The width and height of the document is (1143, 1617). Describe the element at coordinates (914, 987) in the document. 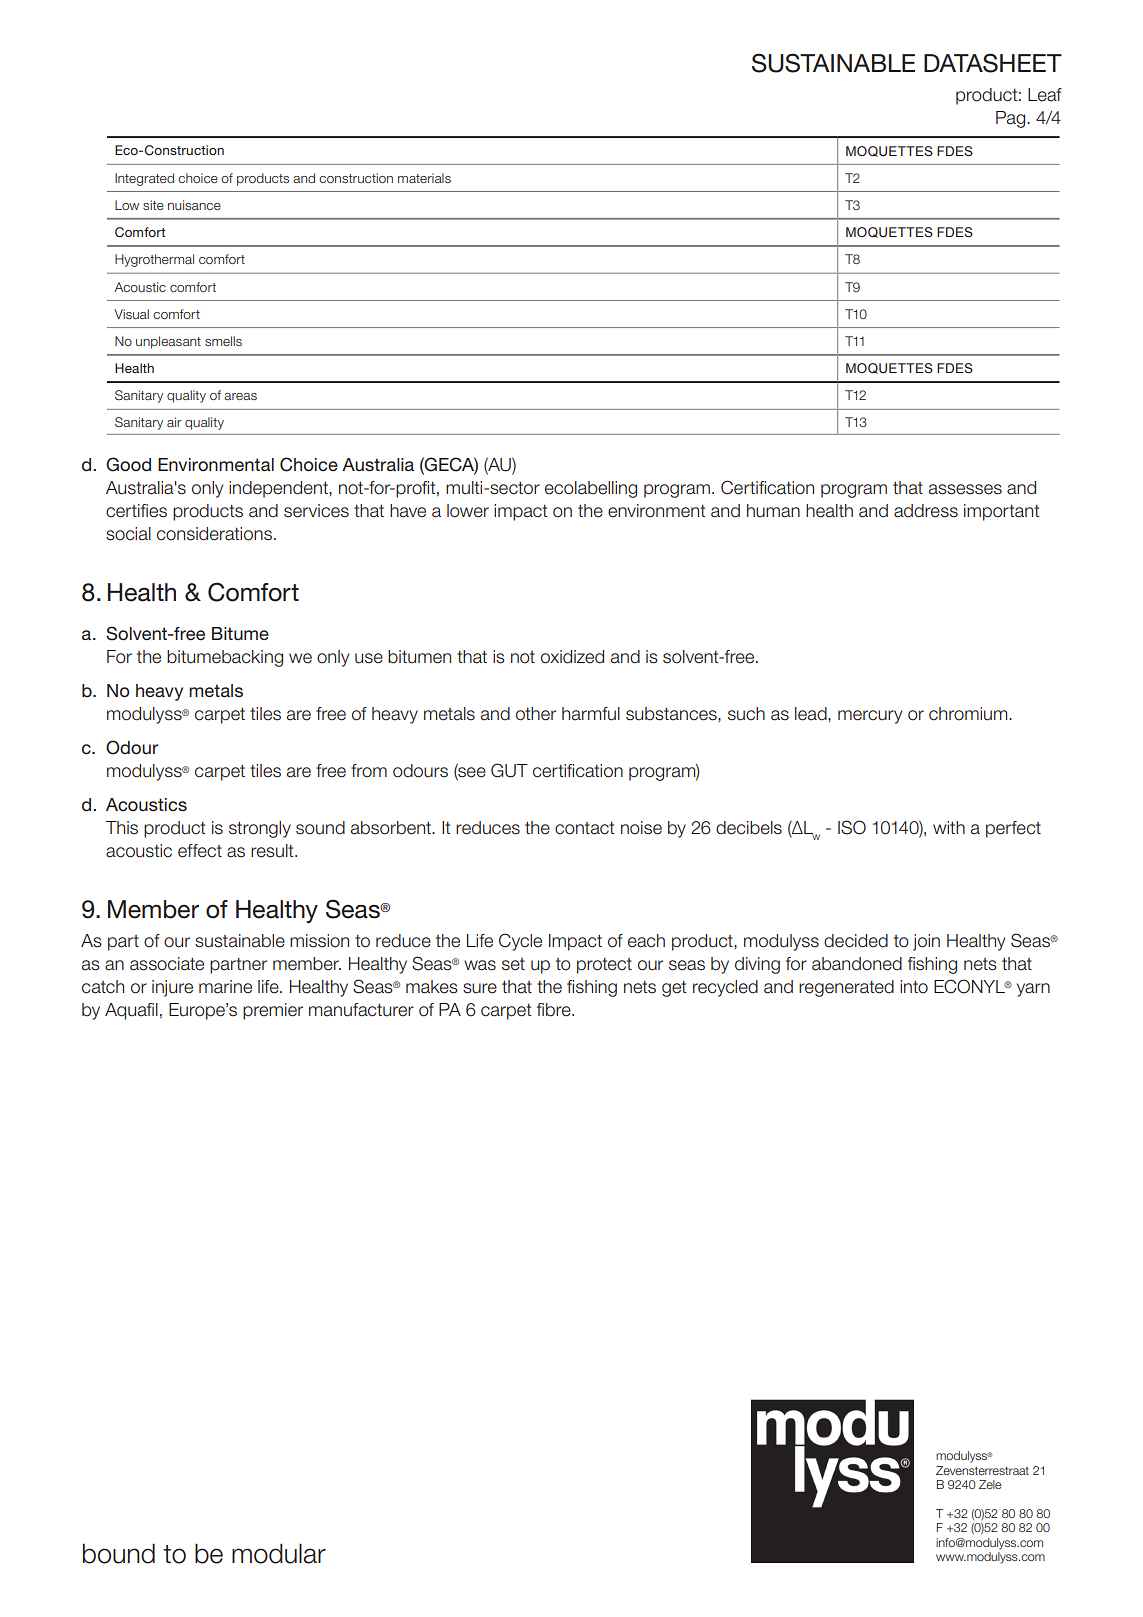

I see `into` at that location.
